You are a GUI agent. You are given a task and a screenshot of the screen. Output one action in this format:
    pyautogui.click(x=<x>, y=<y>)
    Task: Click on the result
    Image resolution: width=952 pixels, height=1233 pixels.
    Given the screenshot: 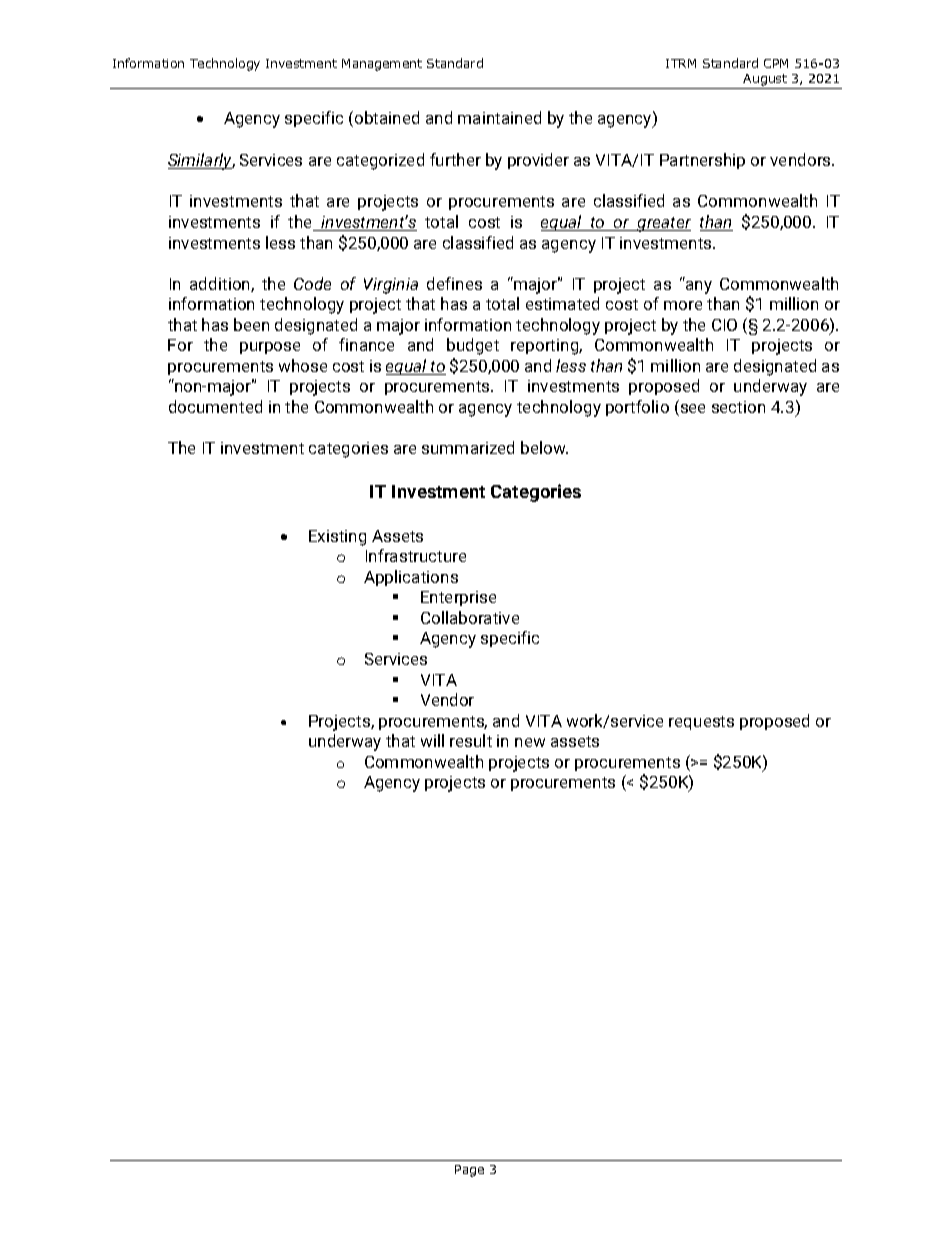 What is the action you would take?
    pyautogui.click(x=471, y=740)
